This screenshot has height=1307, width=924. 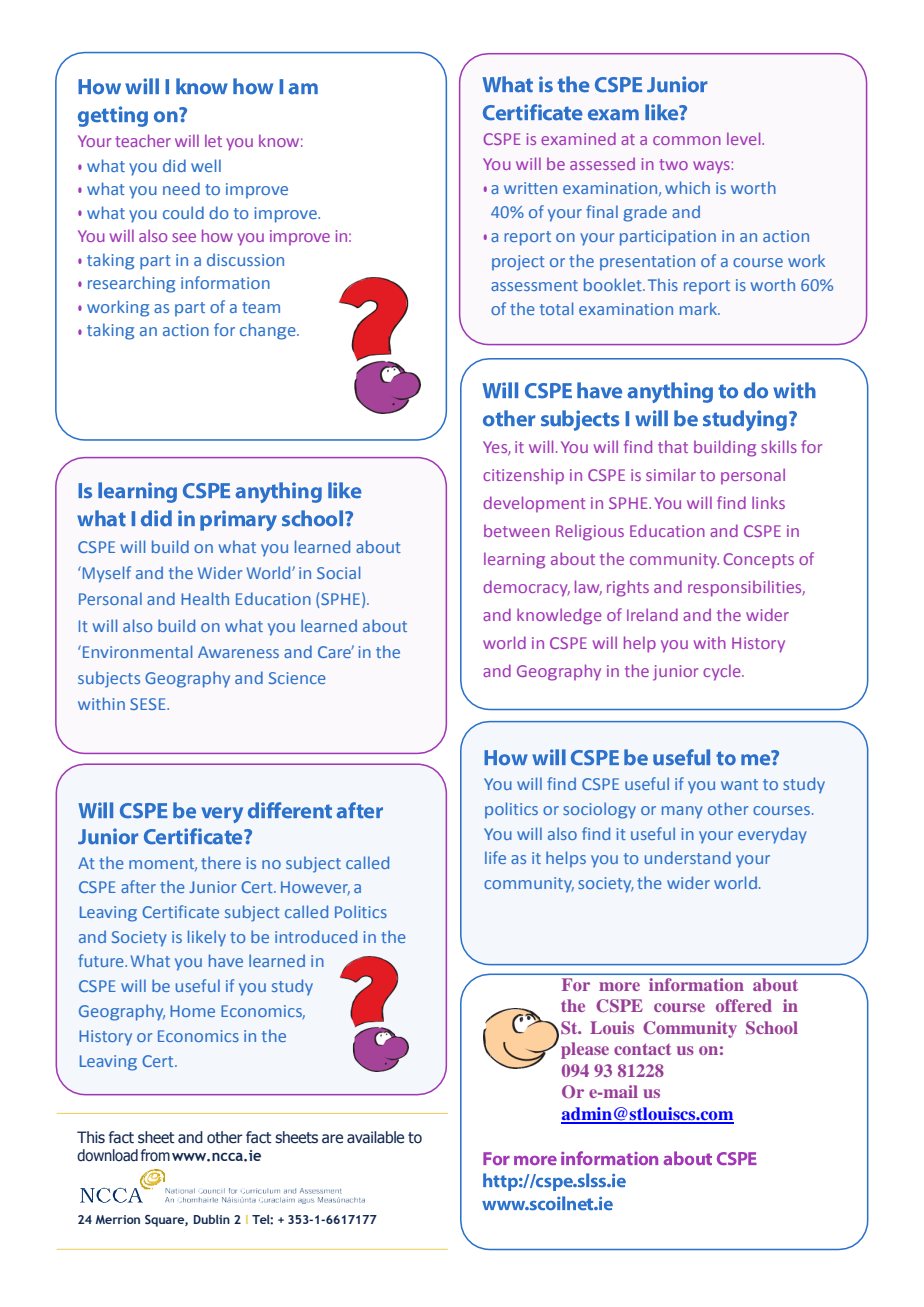 What do you see at coordinates (174, 165) in the screenshot?
I see `did` at bounding box center [174, 165].
